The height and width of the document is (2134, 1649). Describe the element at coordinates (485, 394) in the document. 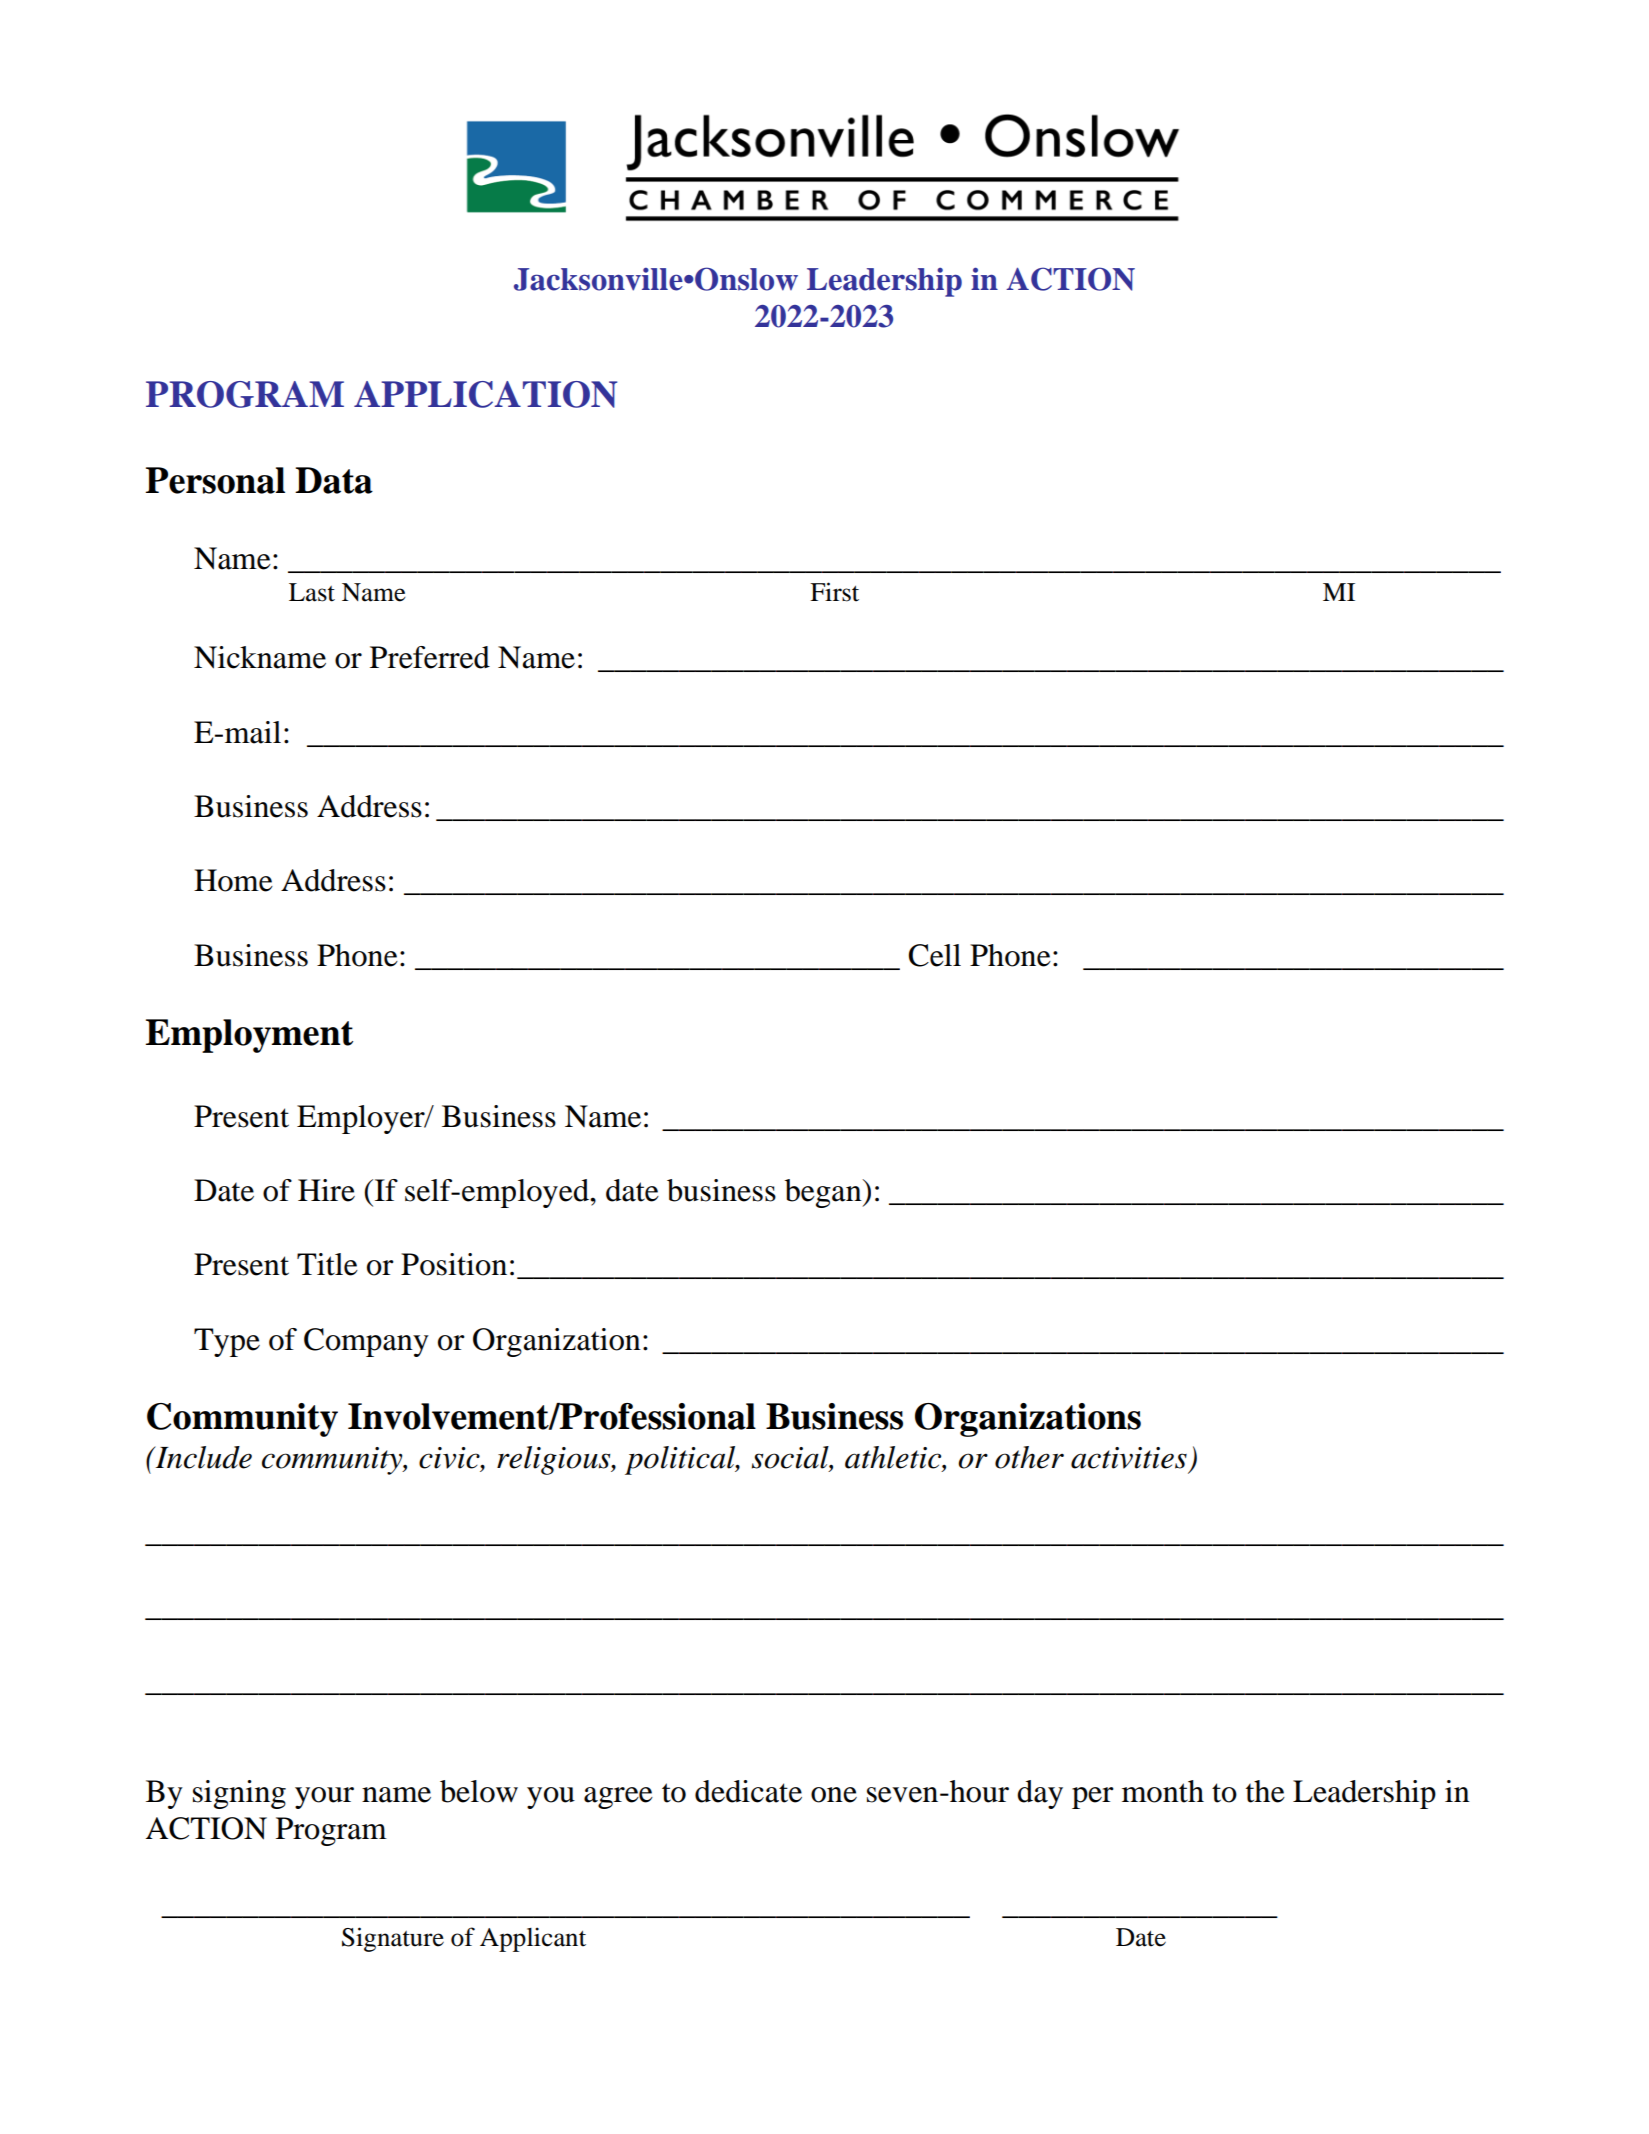

I see `APPLICATION` at that location.
